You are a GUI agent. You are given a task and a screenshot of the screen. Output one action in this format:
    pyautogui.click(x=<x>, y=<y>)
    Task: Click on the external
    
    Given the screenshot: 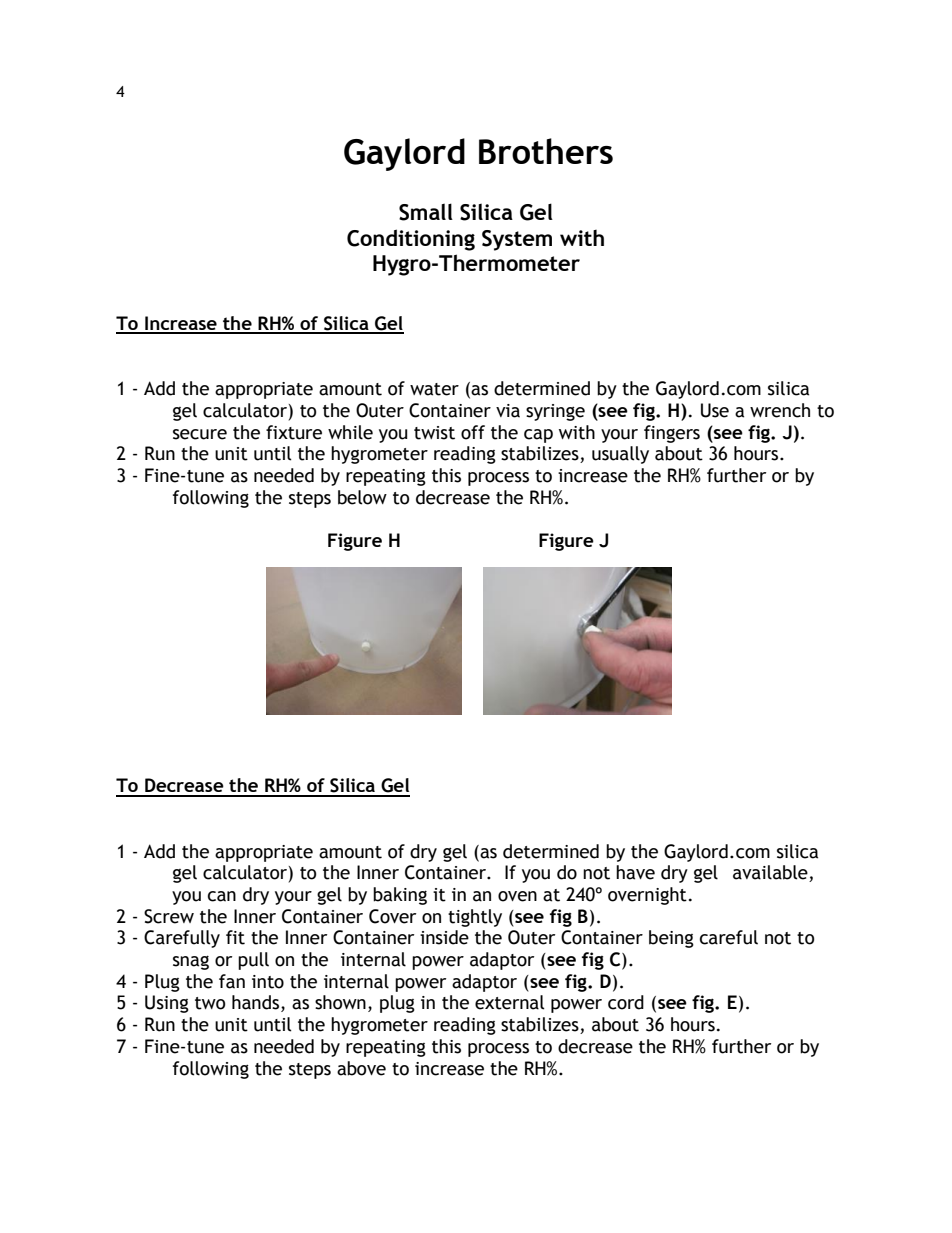 What is the action you would take?
    pyautogui.click(x=510, y=1002)
